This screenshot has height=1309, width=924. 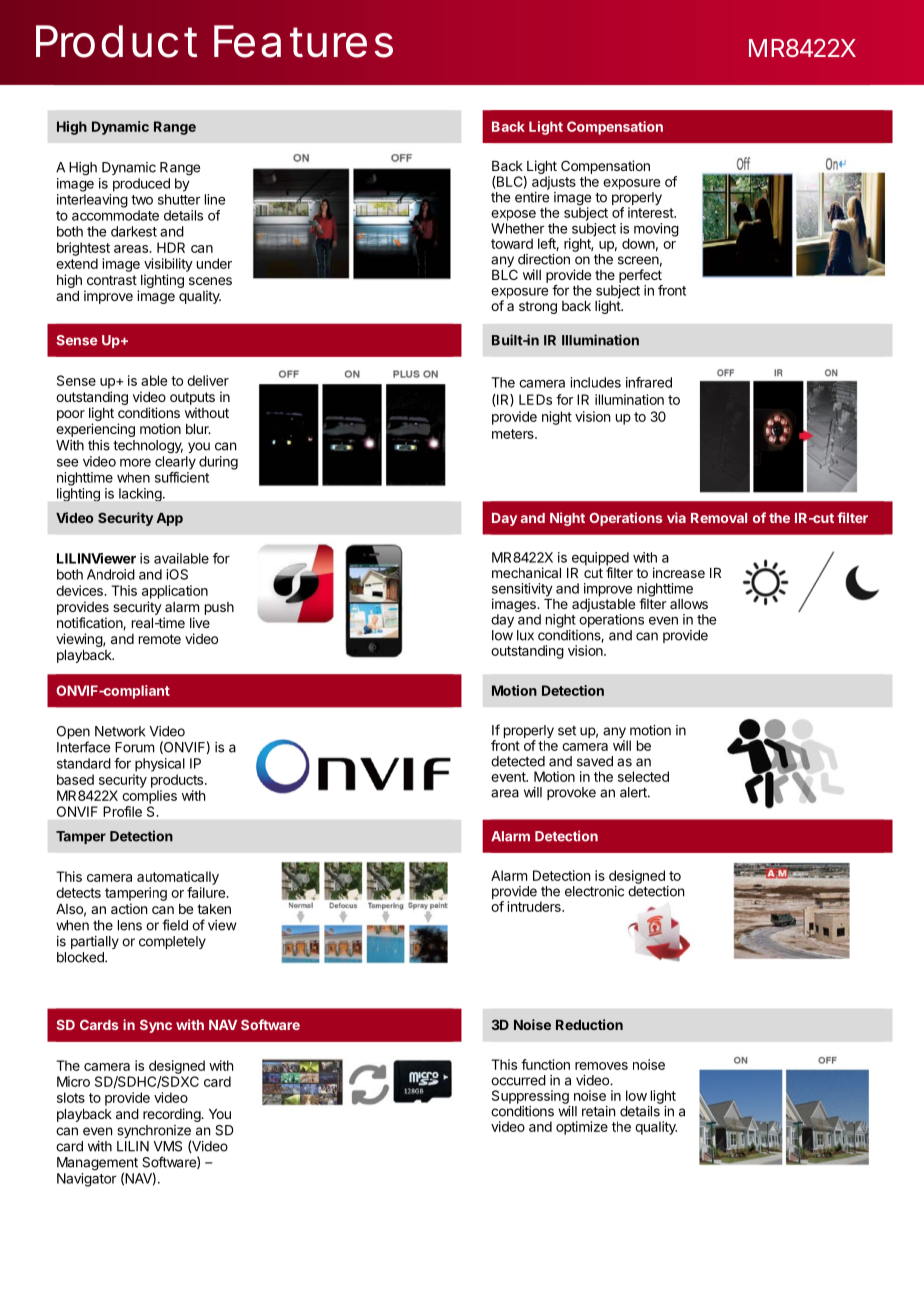 I want to click on complies, so click(x=149, y=797).
